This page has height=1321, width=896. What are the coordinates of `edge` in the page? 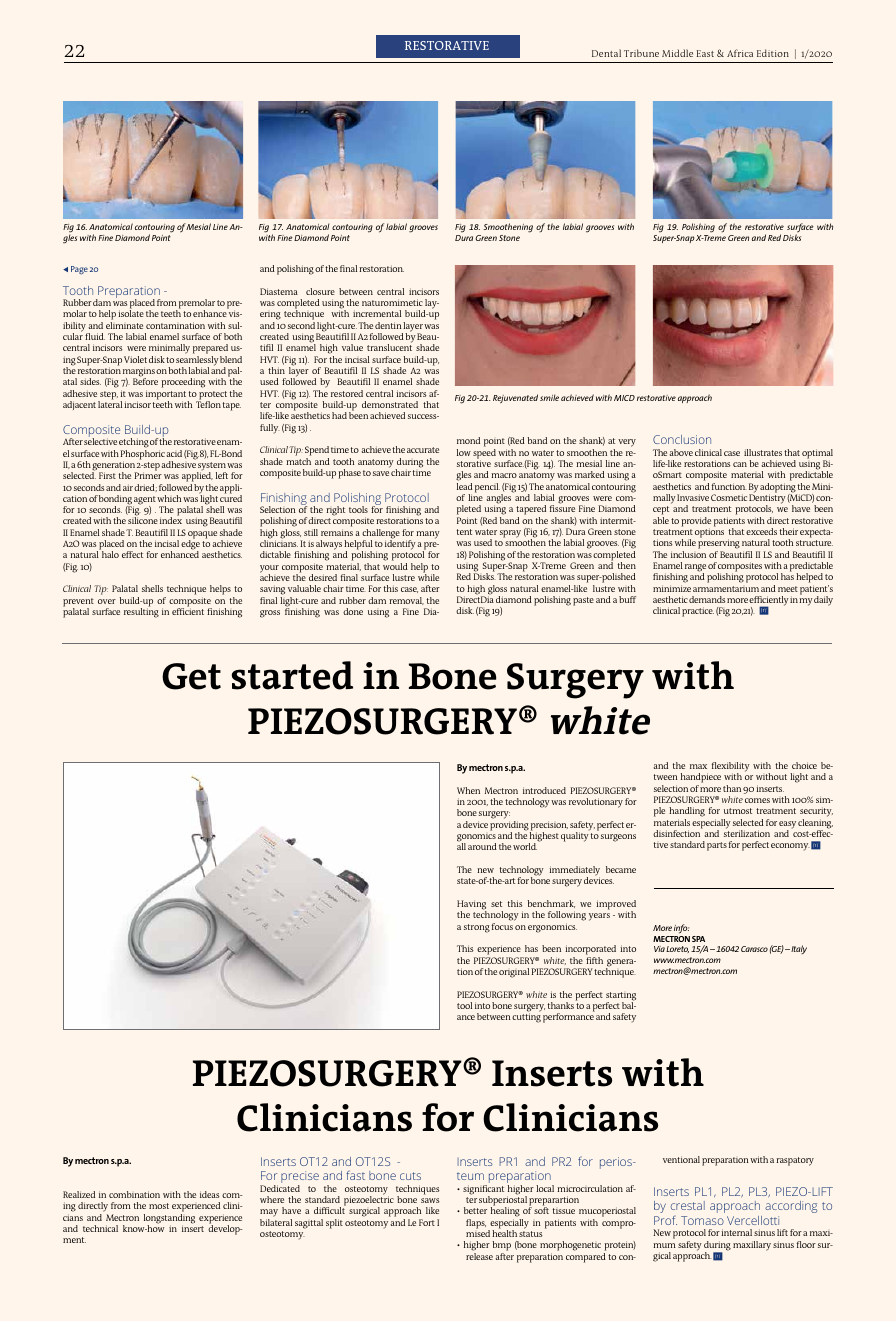 It's located at (190, 545).
